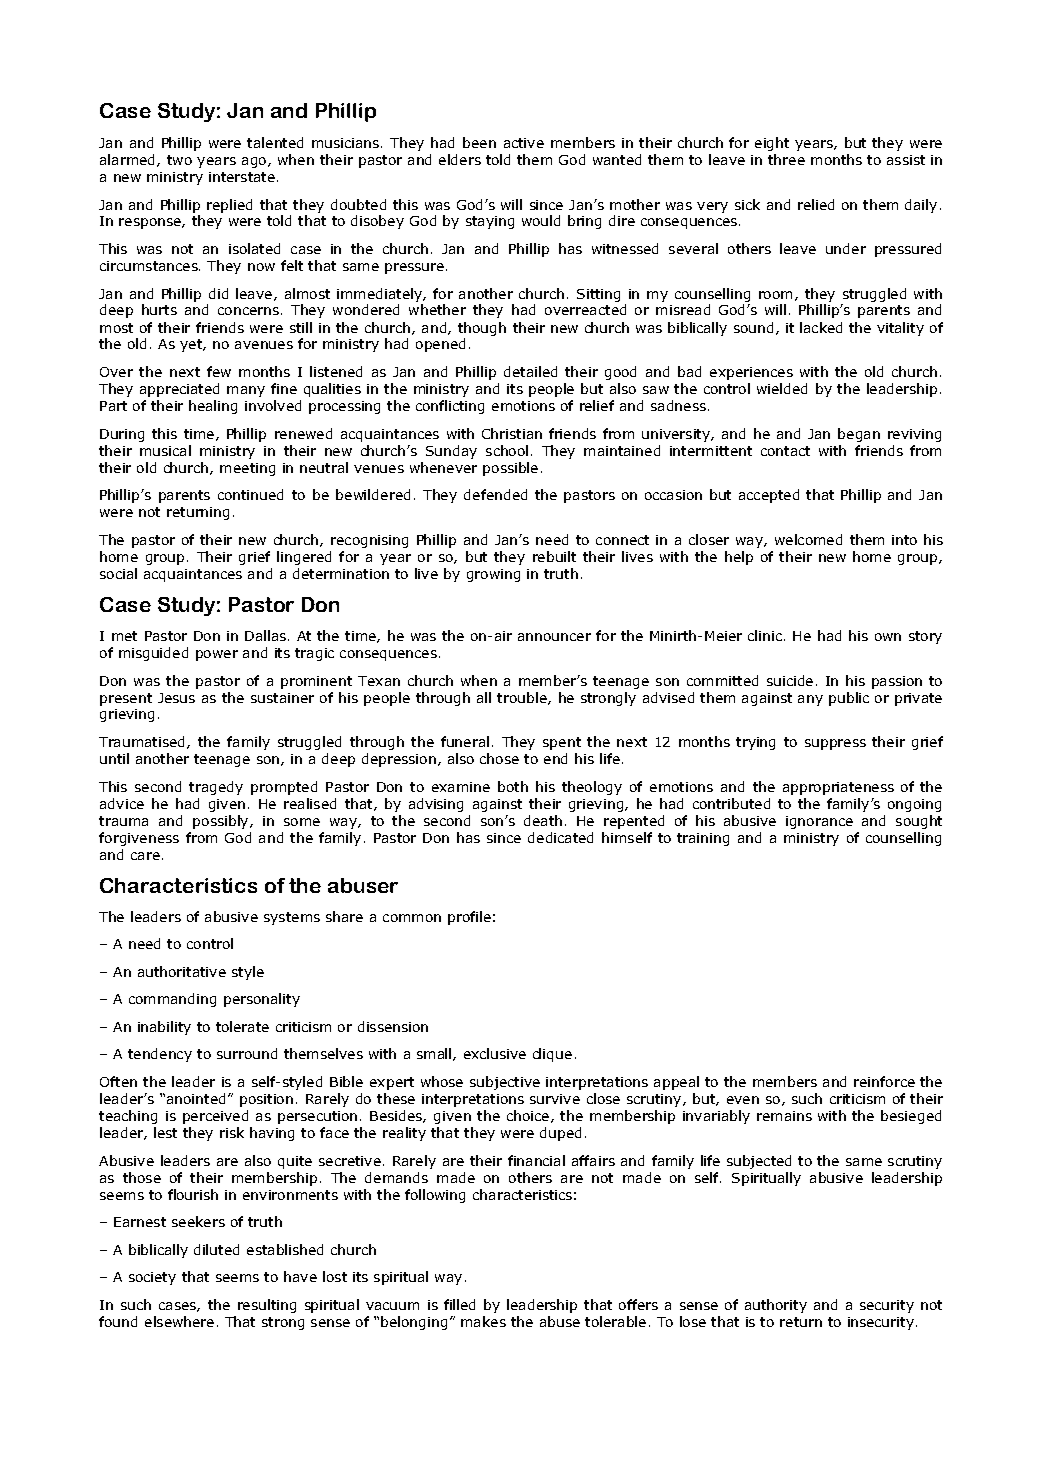 Image resolution: width=1042 pixels, height=1473 pixels. What do you see at coordinates (884, 1081) in the document?
I see `reinforce` at bounding box center [884, 1081].
